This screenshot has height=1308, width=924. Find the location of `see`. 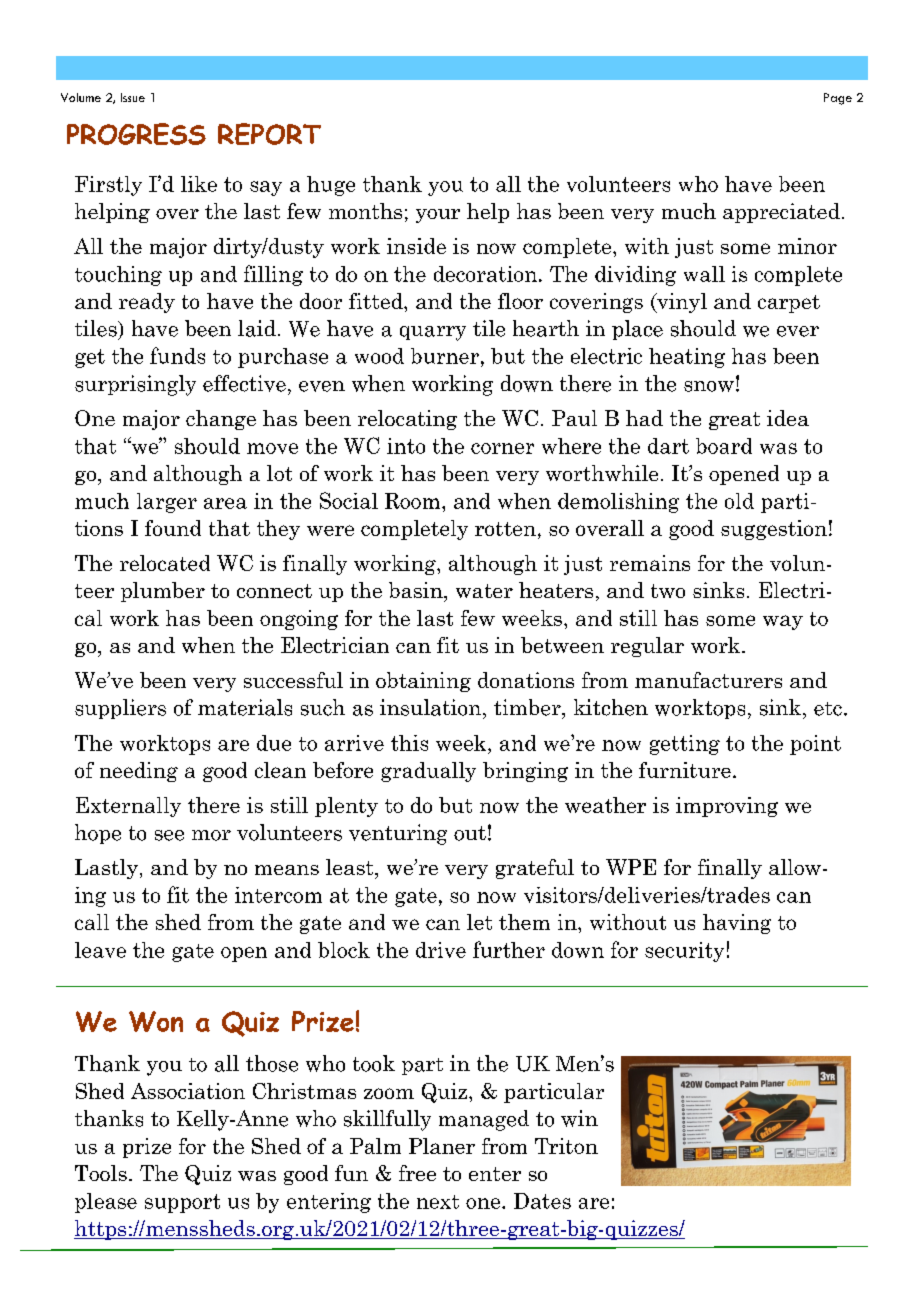

see is located at coordinates (169, 835).
